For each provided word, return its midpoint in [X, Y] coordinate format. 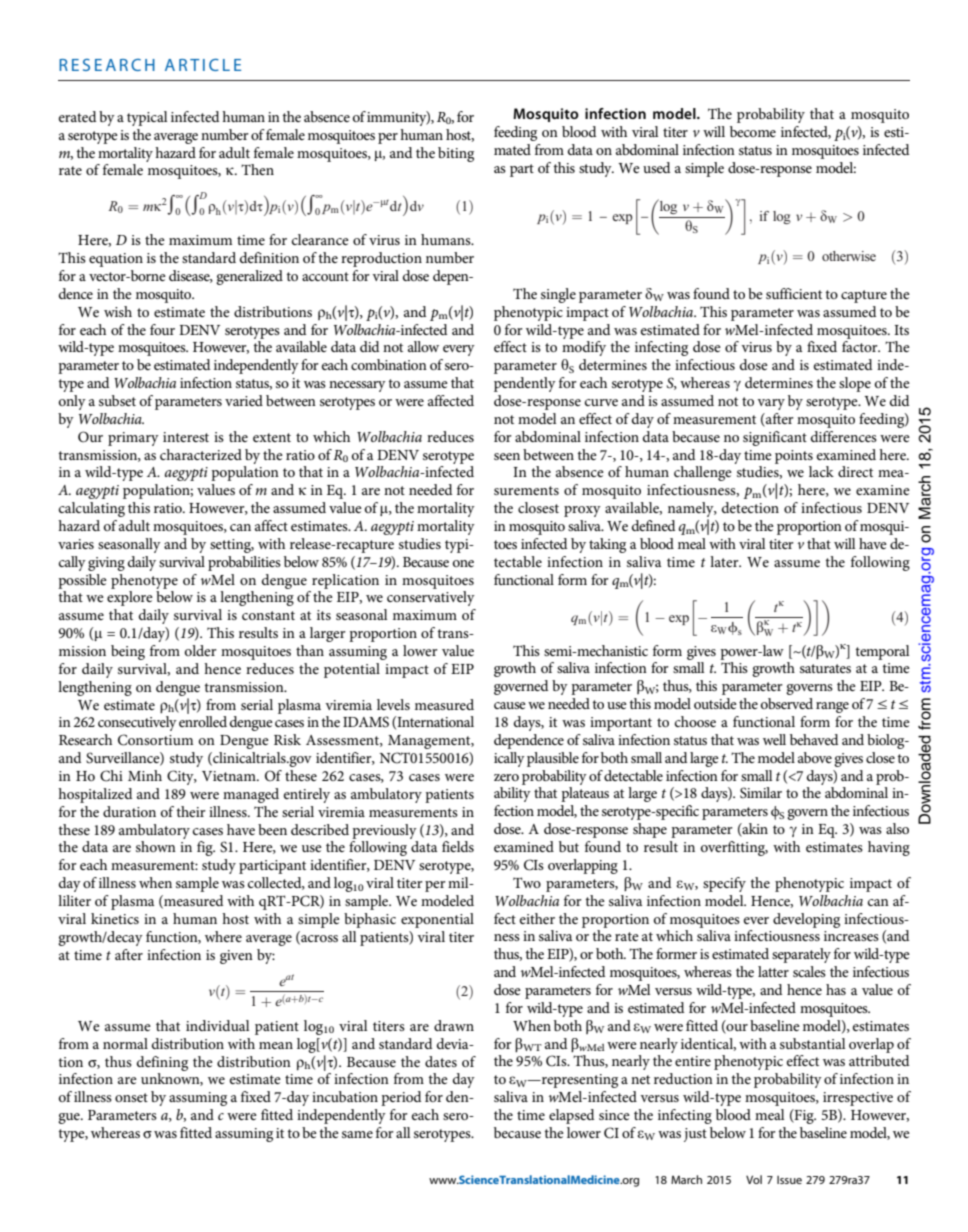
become [753, 131]
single [558, 295]
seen [507, 456]
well [774, 739]
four [162, 329]
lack [821, 471]
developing [806, 920]
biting [456, 154]
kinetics [115, 918]
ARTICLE [203, 65]
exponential [437, 920]
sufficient [794, 293]
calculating [92, 509]
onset [131, 1097]
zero [506, 777]
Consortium [155, 740]
